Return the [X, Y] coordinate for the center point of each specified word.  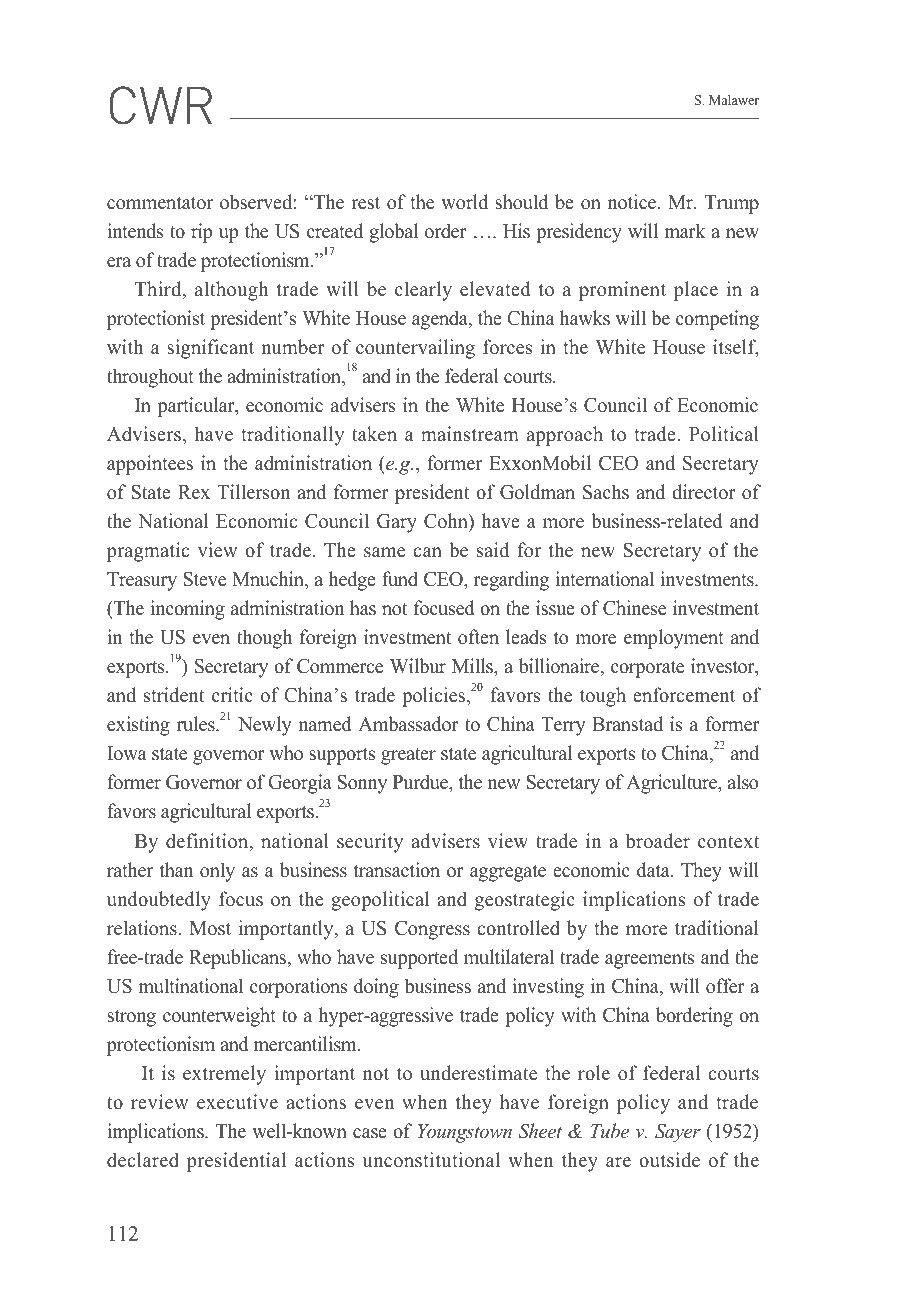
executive [237, 1102]
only [217, 872]
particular [197, 407]
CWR [161, 105]
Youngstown [465, 1133]
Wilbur [418, 666]
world [464, 202]
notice [633, 202]
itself [736, 348]
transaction [397, 870]
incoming [187, 610]
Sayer [678, 1133]
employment [674, 639]
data [654, 870]
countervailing [415, 349]
